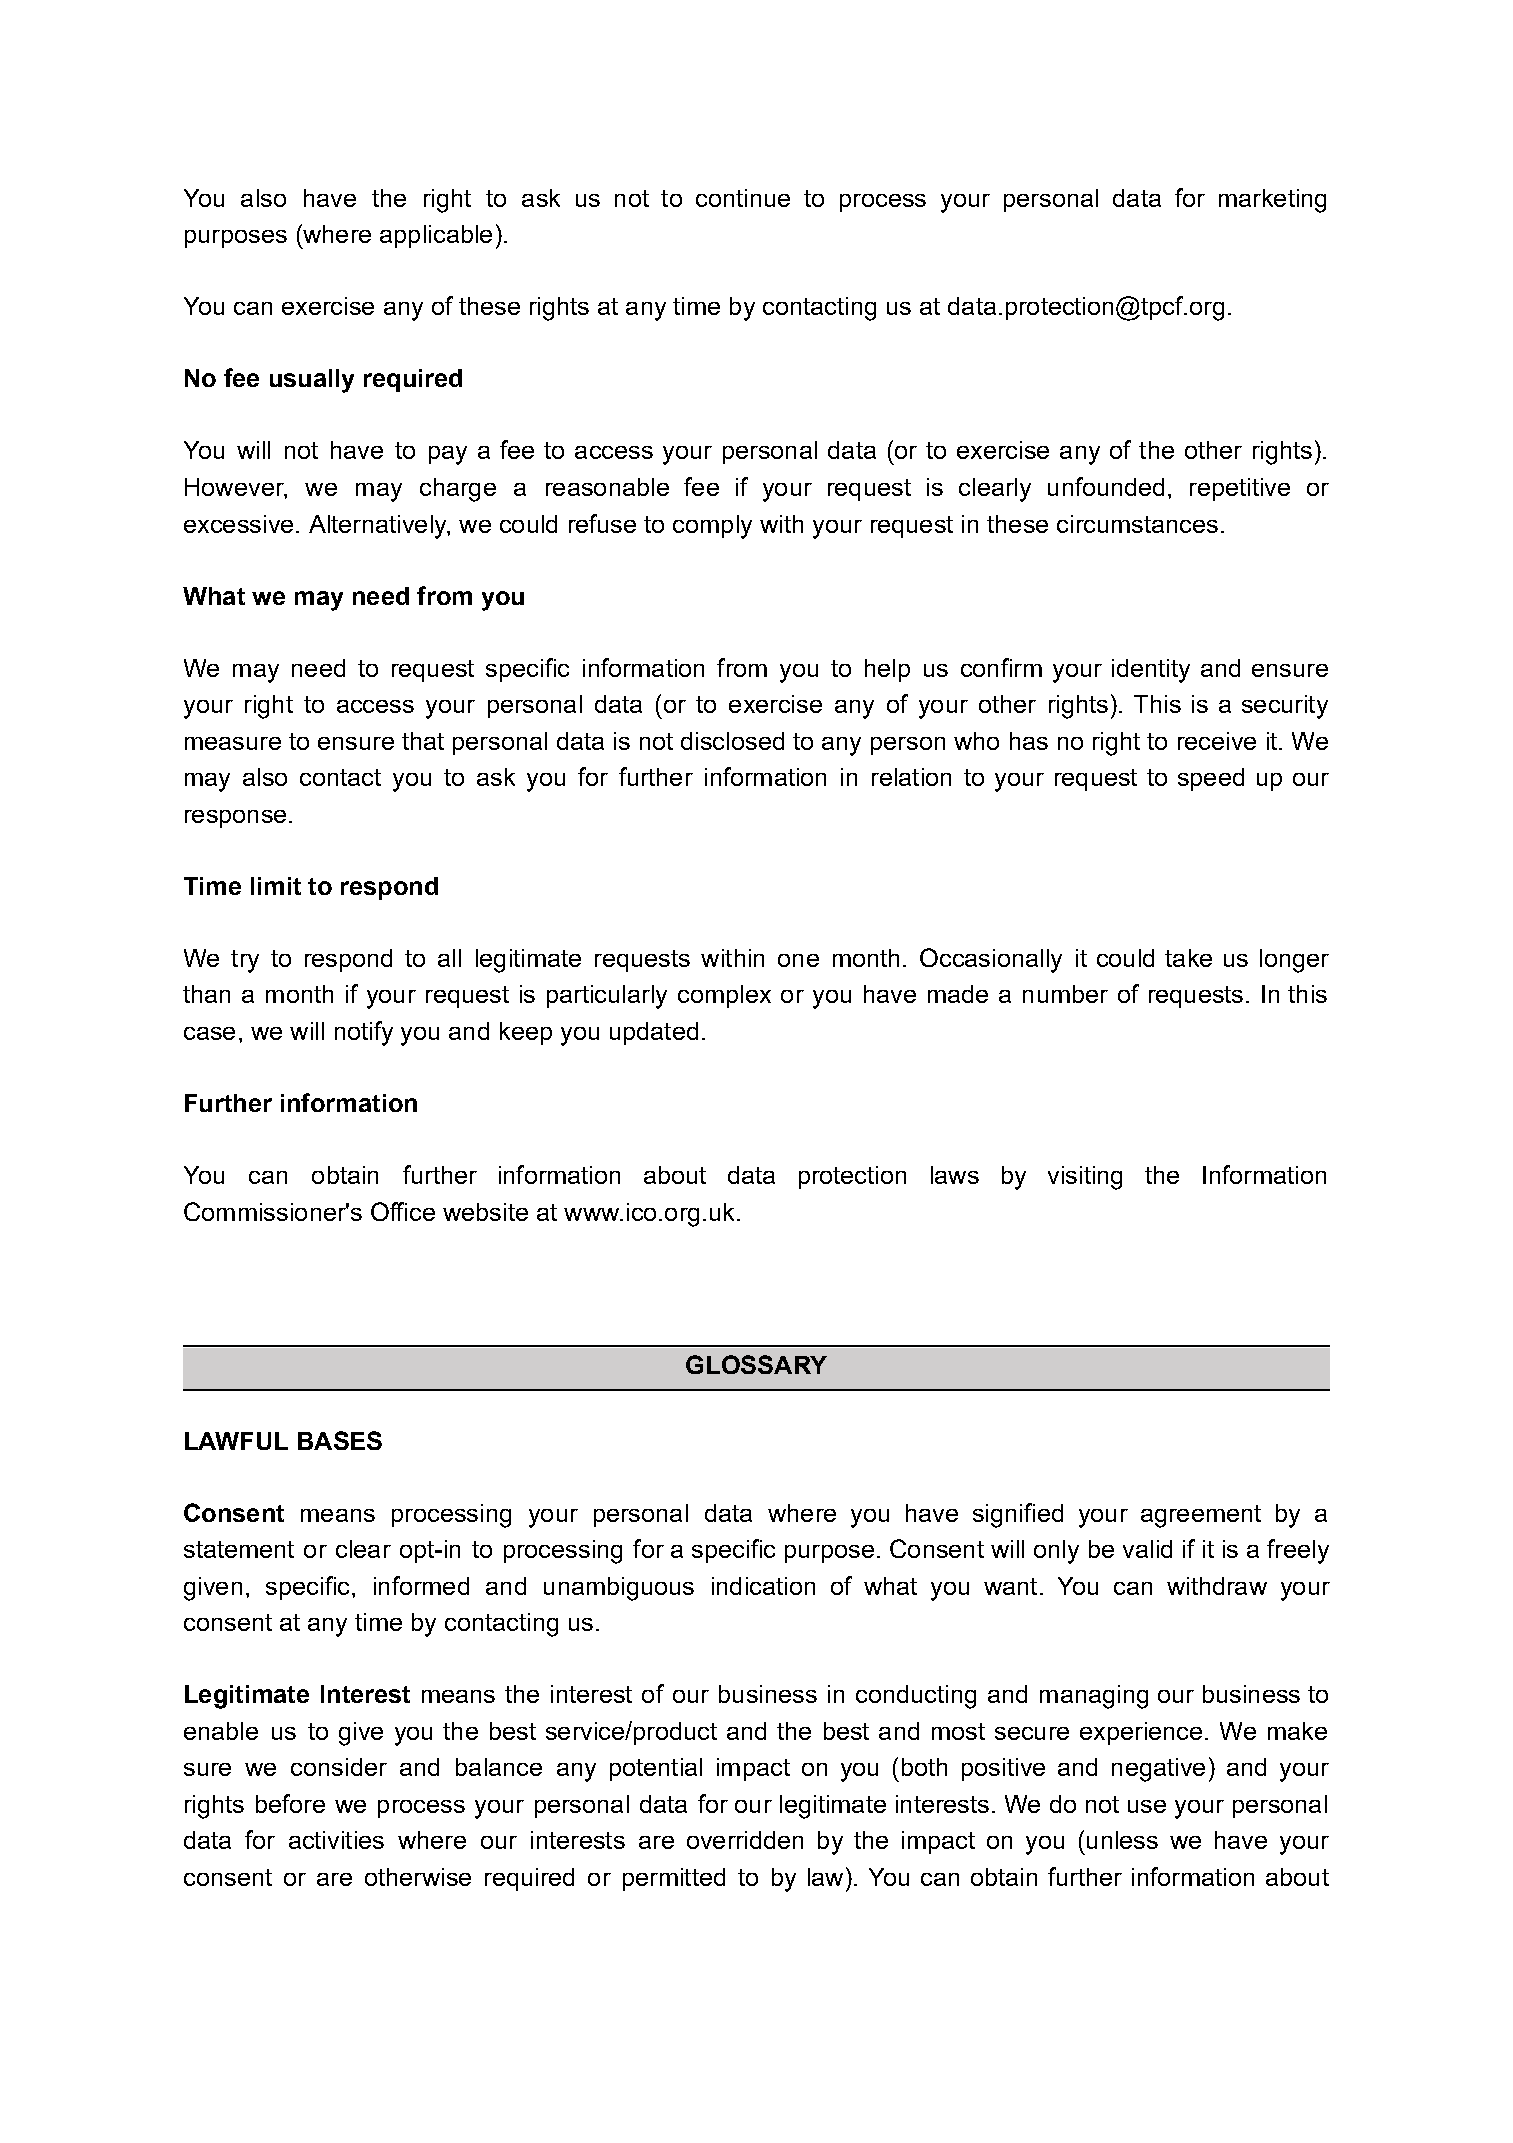  Describe the element at coordinates (1272, 201) in the screenshot. I see `marketing` at that location.
